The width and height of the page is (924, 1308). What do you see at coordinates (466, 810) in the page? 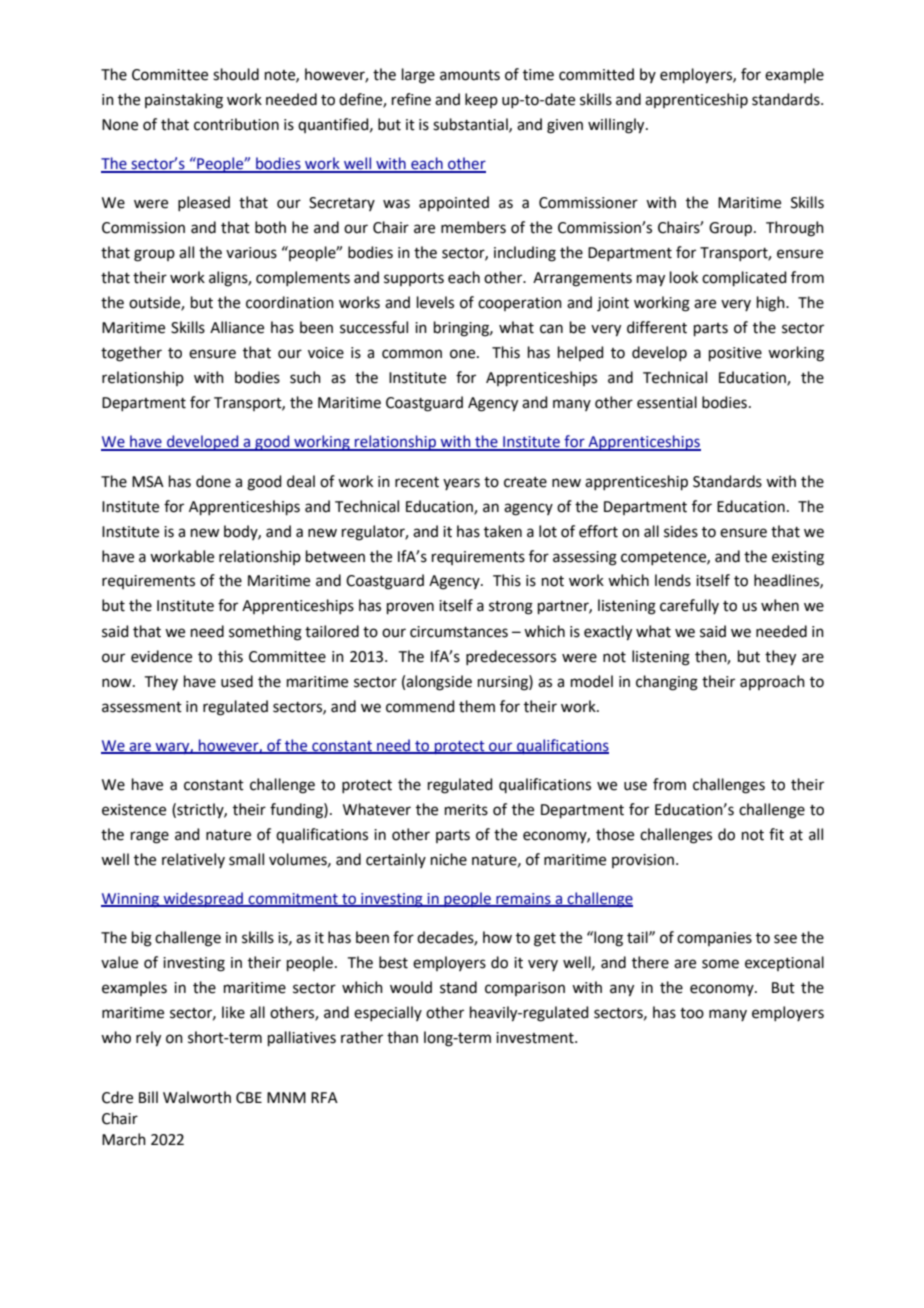
I see `merits` at bounding box center [466, 810].
